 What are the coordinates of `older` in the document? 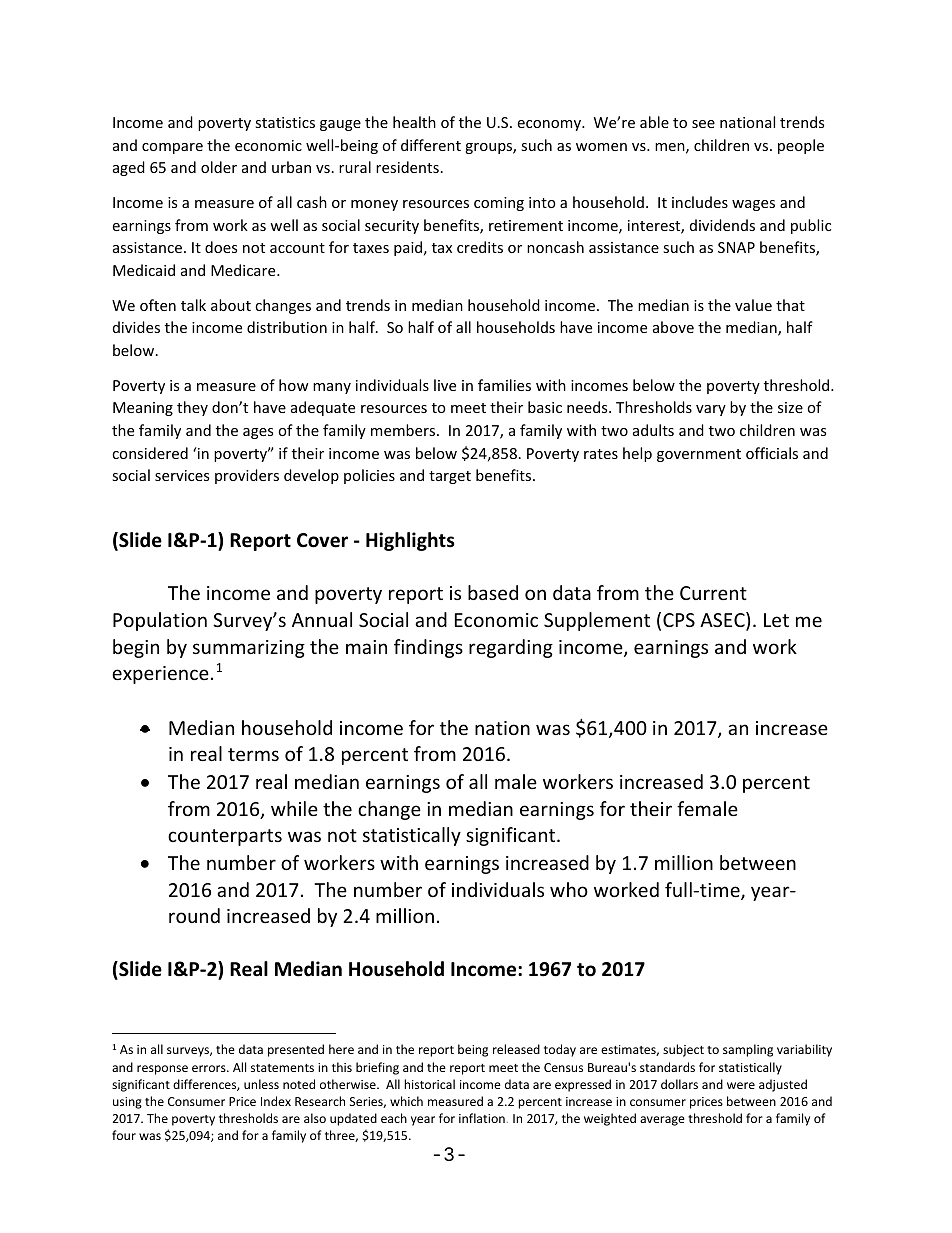 It's located at (219, 167).
